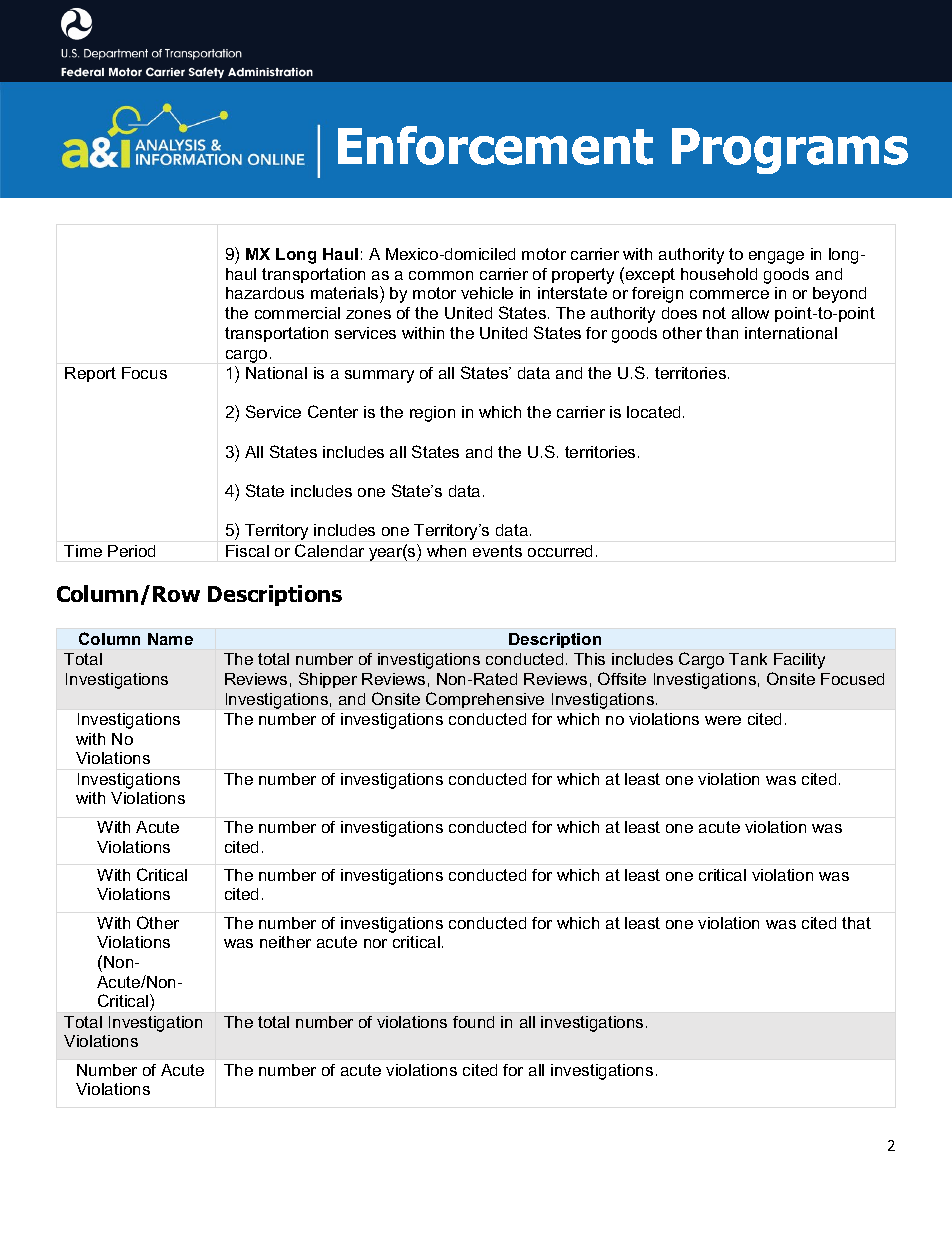 The width and height of the screenshot is (952, 1233). What do you see at coordinates (748, 659) in the screenshot?
I see `Tank` at bounding box center [748, 659].
